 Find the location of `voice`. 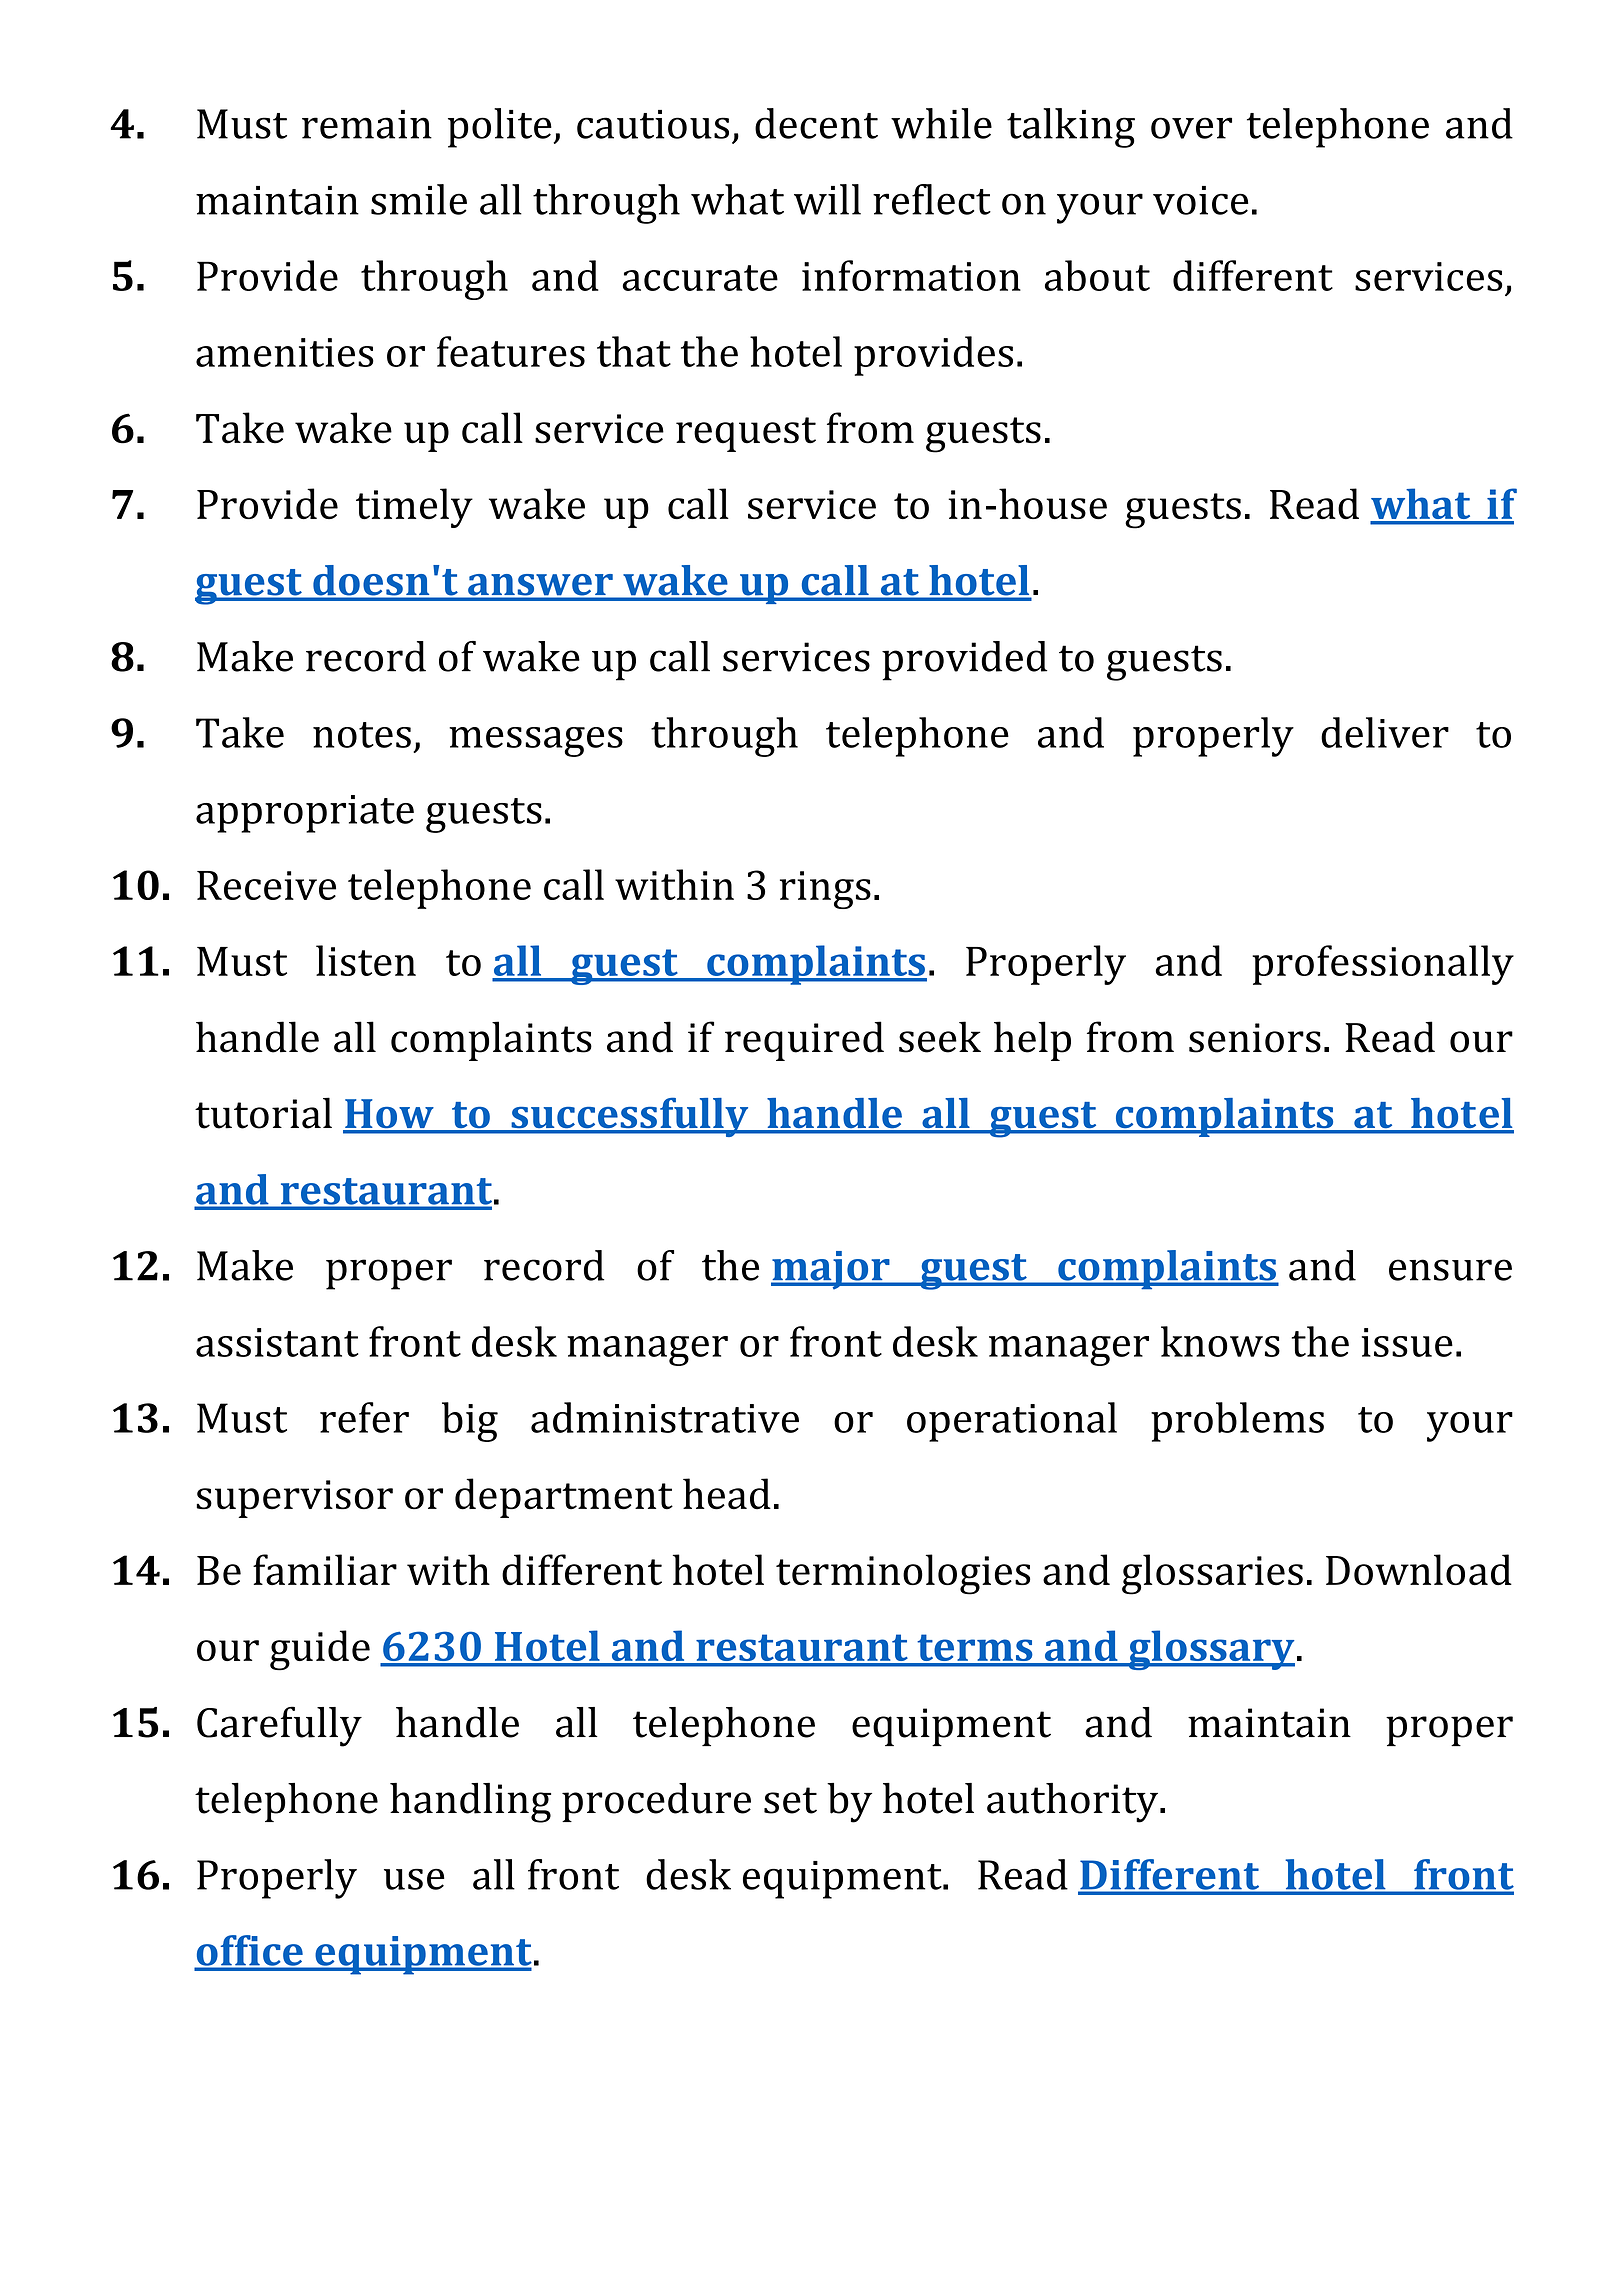

voice is located at coordinates (1200, 200).
